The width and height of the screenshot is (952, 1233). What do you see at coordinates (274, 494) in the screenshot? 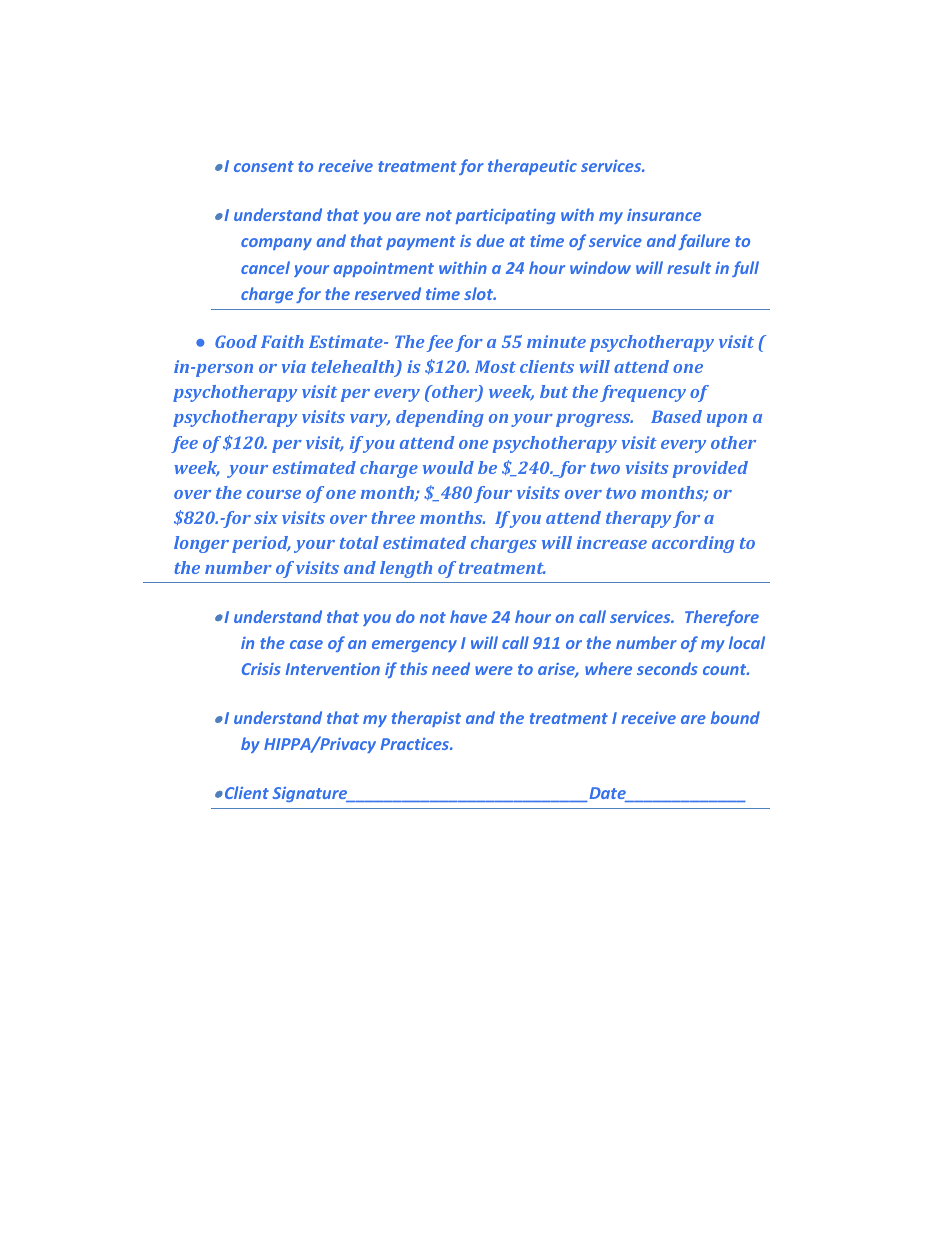
I see `course` at bounding box center [274, 494].
